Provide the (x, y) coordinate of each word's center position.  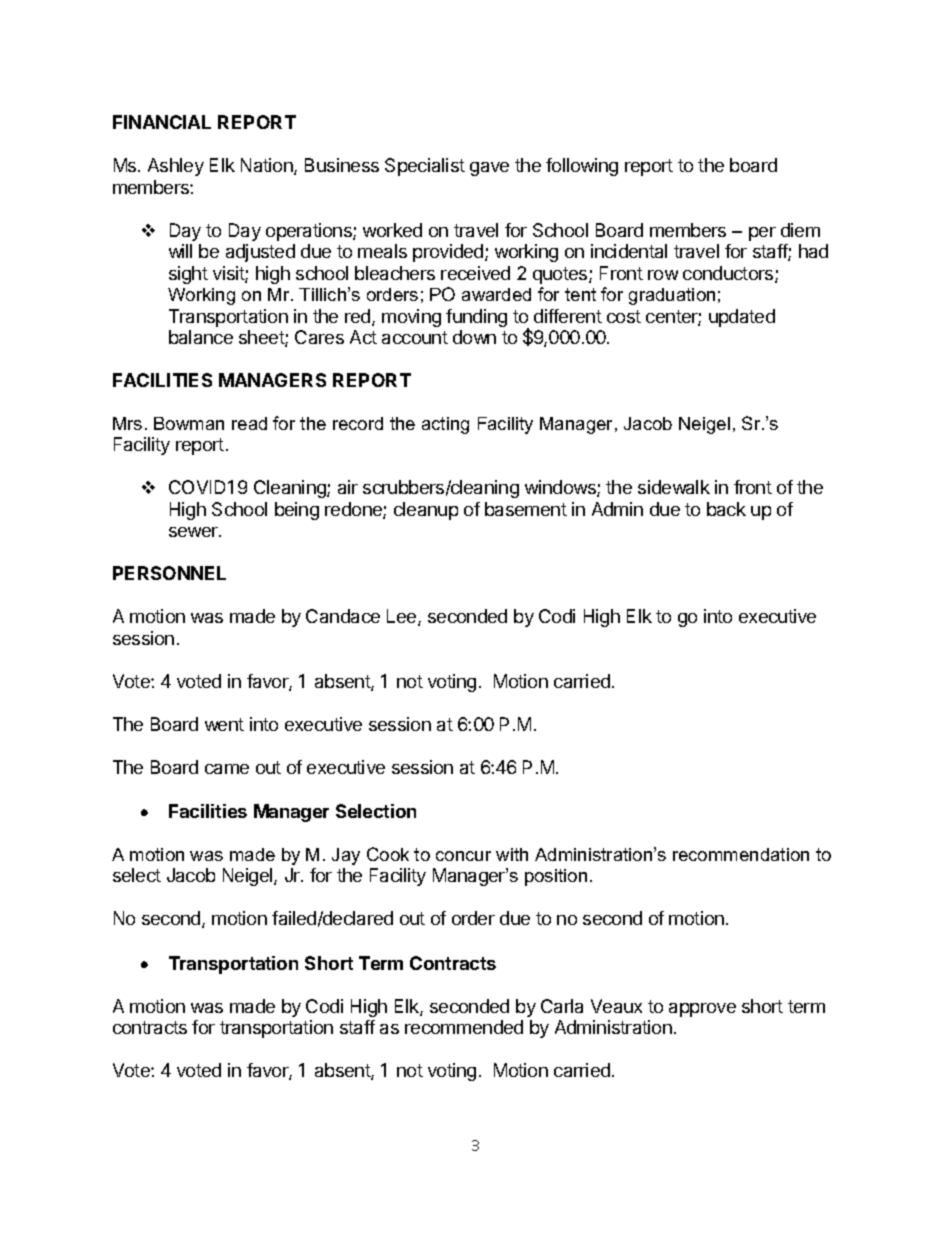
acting (445, 425)
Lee (403, 617)
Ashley (176, 167)
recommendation (741, 854)
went (224, 724)
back (726, 509)
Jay (346, 856)
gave (489, 169)
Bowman (189, 423)
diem (800, 230)
